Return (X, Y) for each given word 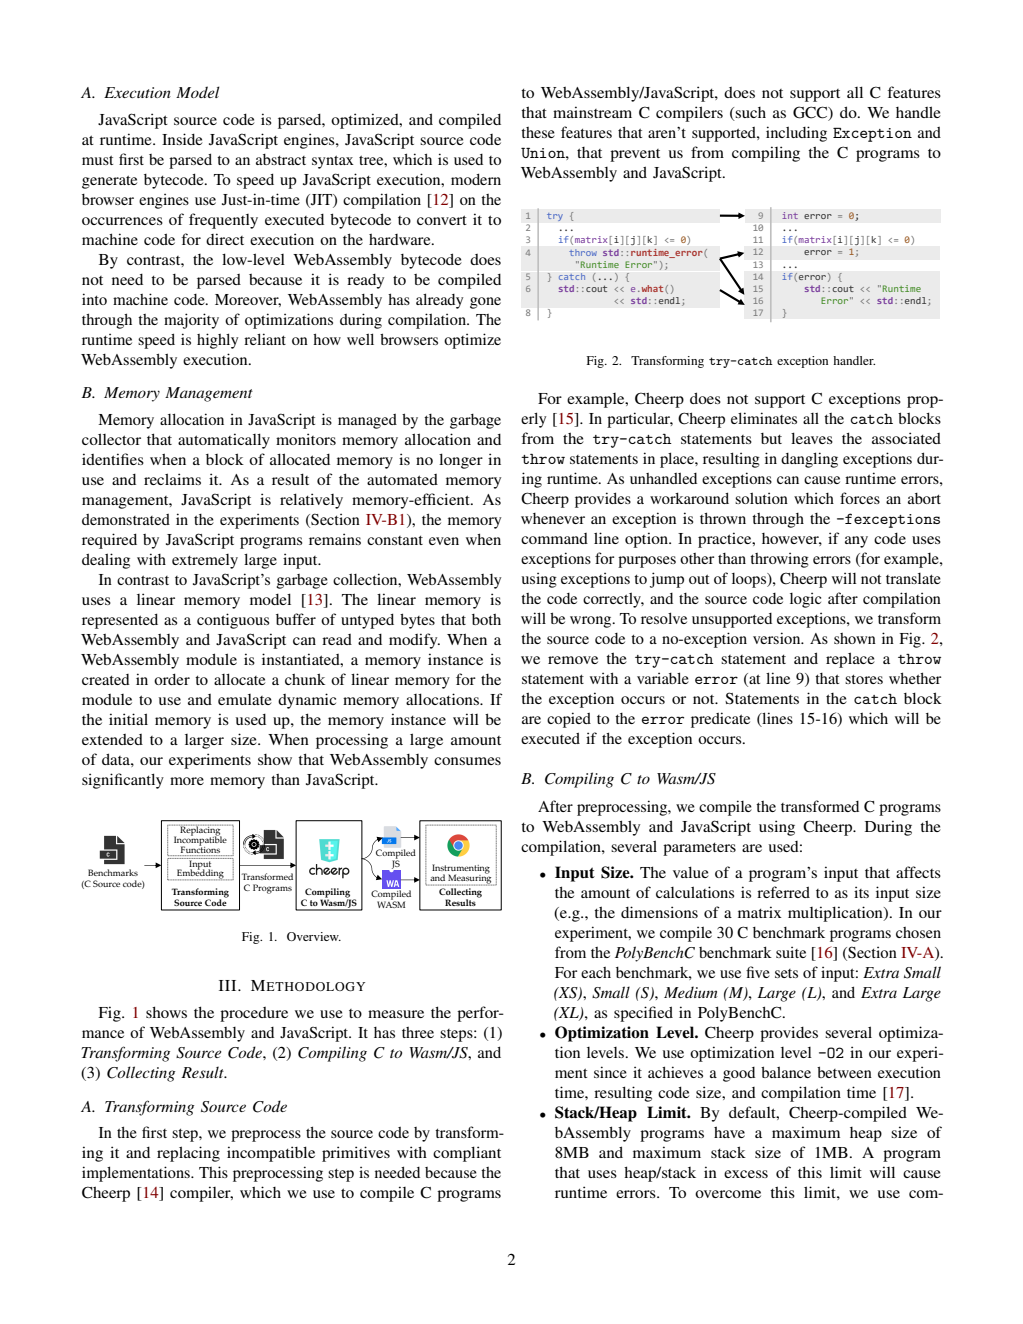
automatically (224, 441)
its (861, 892)
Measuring (470, 879)
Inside (182, 139)
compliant (467, 1154)
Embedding (200, 874)
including (796, 134)
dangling (809, 460)
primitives (356, 1154)
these (538, 132)
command (554, 538)
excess (746, 1174)
